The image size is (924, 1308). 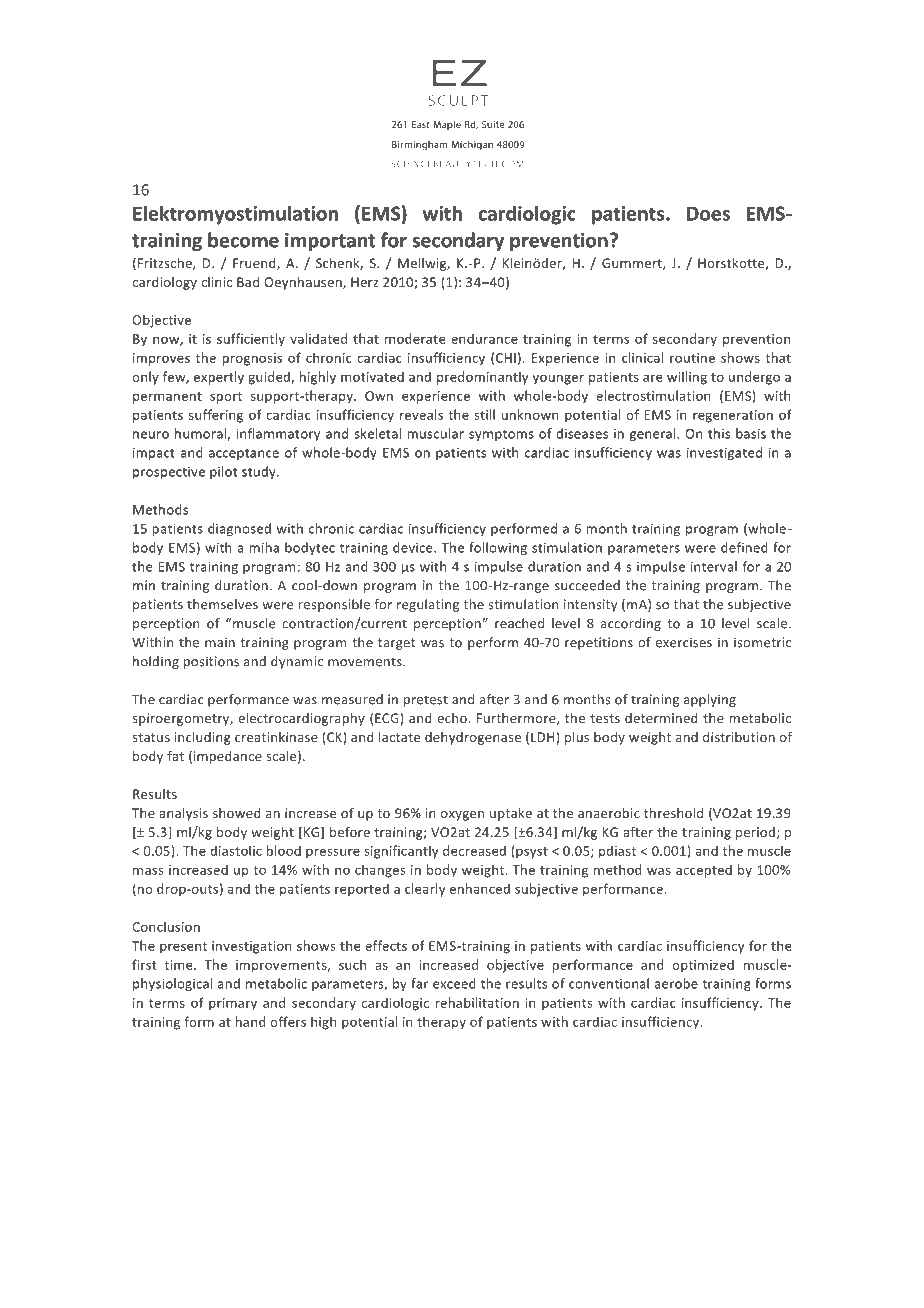 What do you see at coordinates (436, 433) in the screenshot?
I see `muscular` at bounding box center [436, 433].
